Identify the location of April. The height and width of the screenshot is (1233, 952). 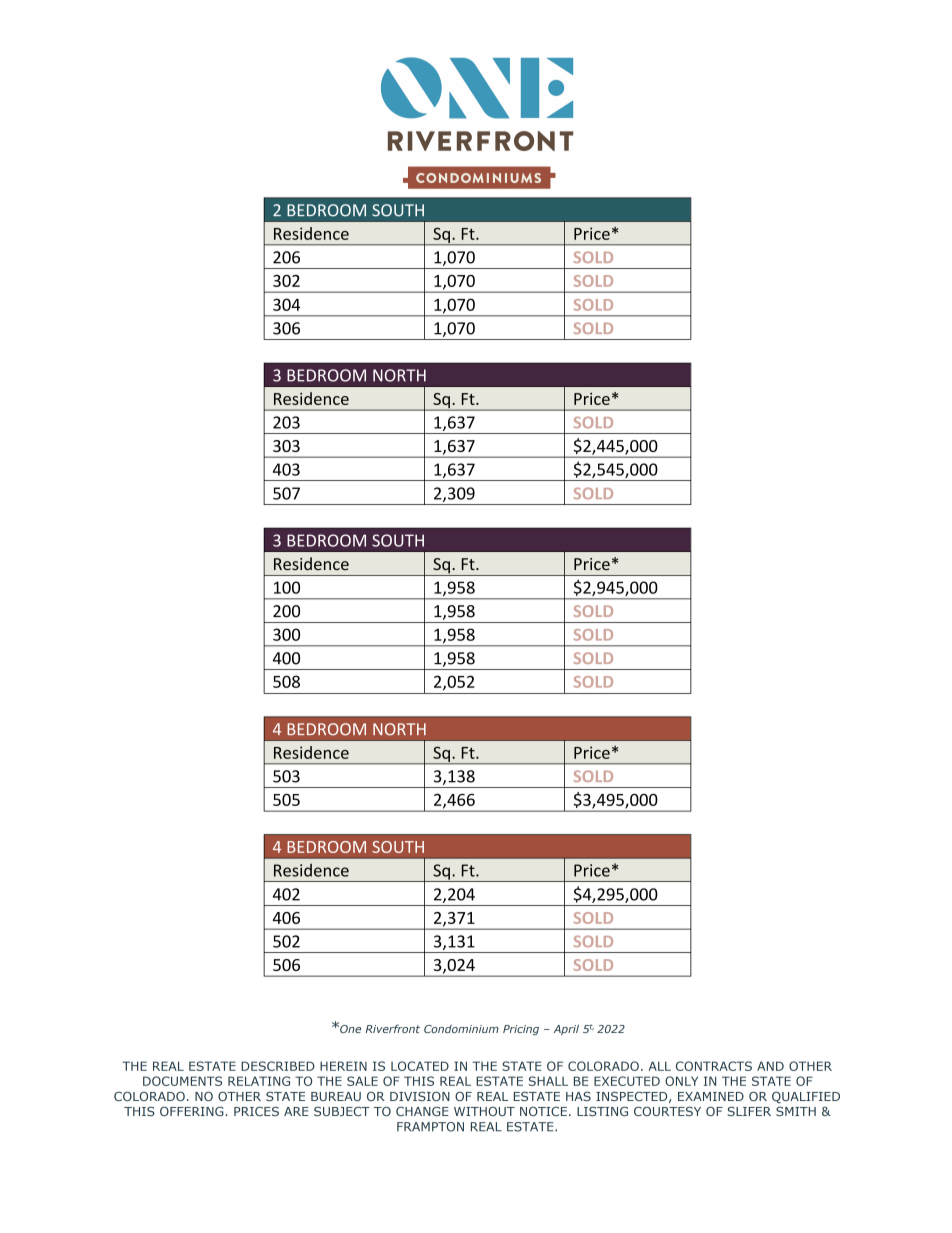
(566, 1029).
